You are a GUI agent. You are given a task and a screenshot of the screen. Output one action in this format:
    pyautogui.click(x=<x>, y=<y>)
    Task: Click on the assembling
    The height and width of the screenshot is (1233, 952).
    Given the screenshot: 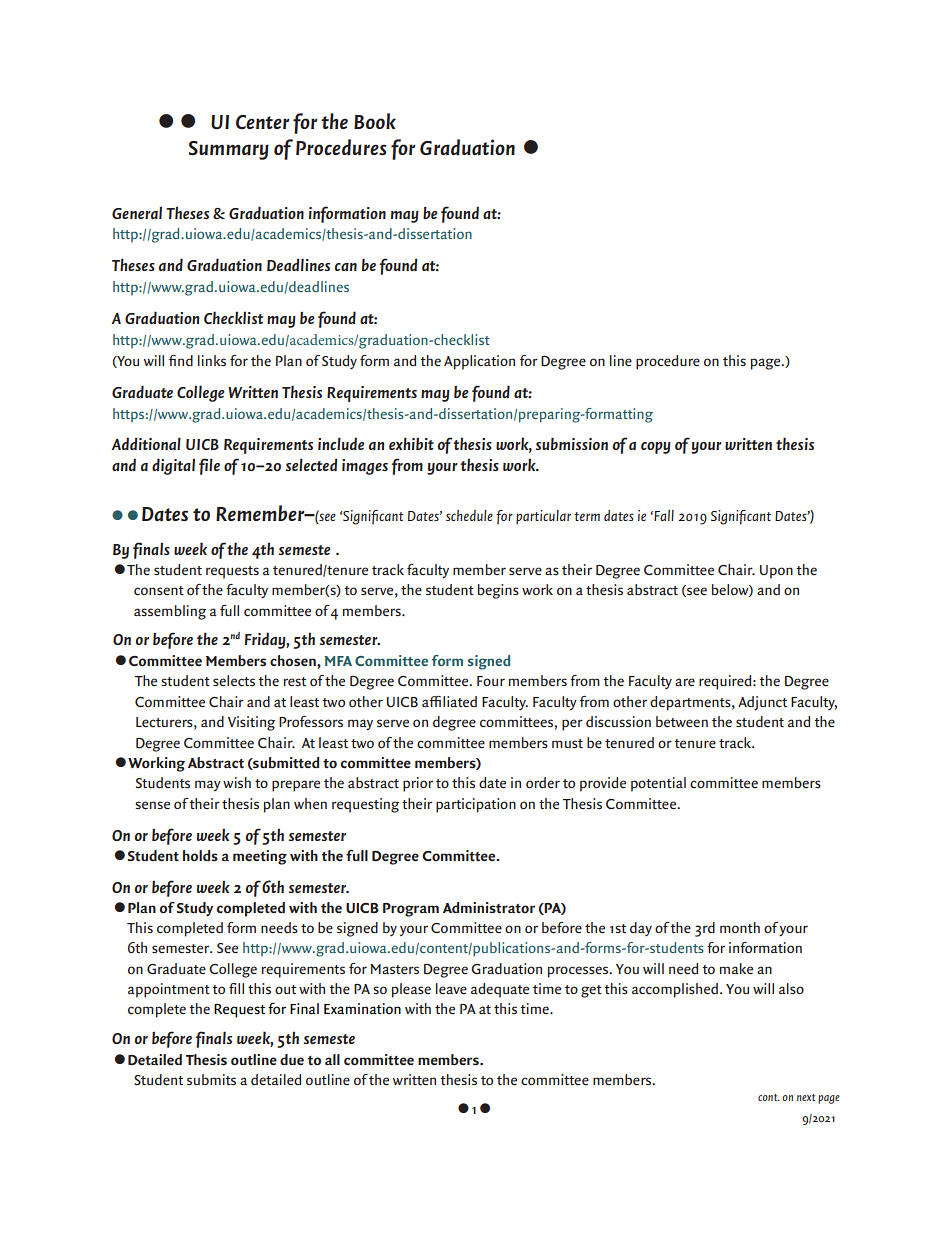 What is the action you would take?
    pyautogui.click(x=170, y=612)
